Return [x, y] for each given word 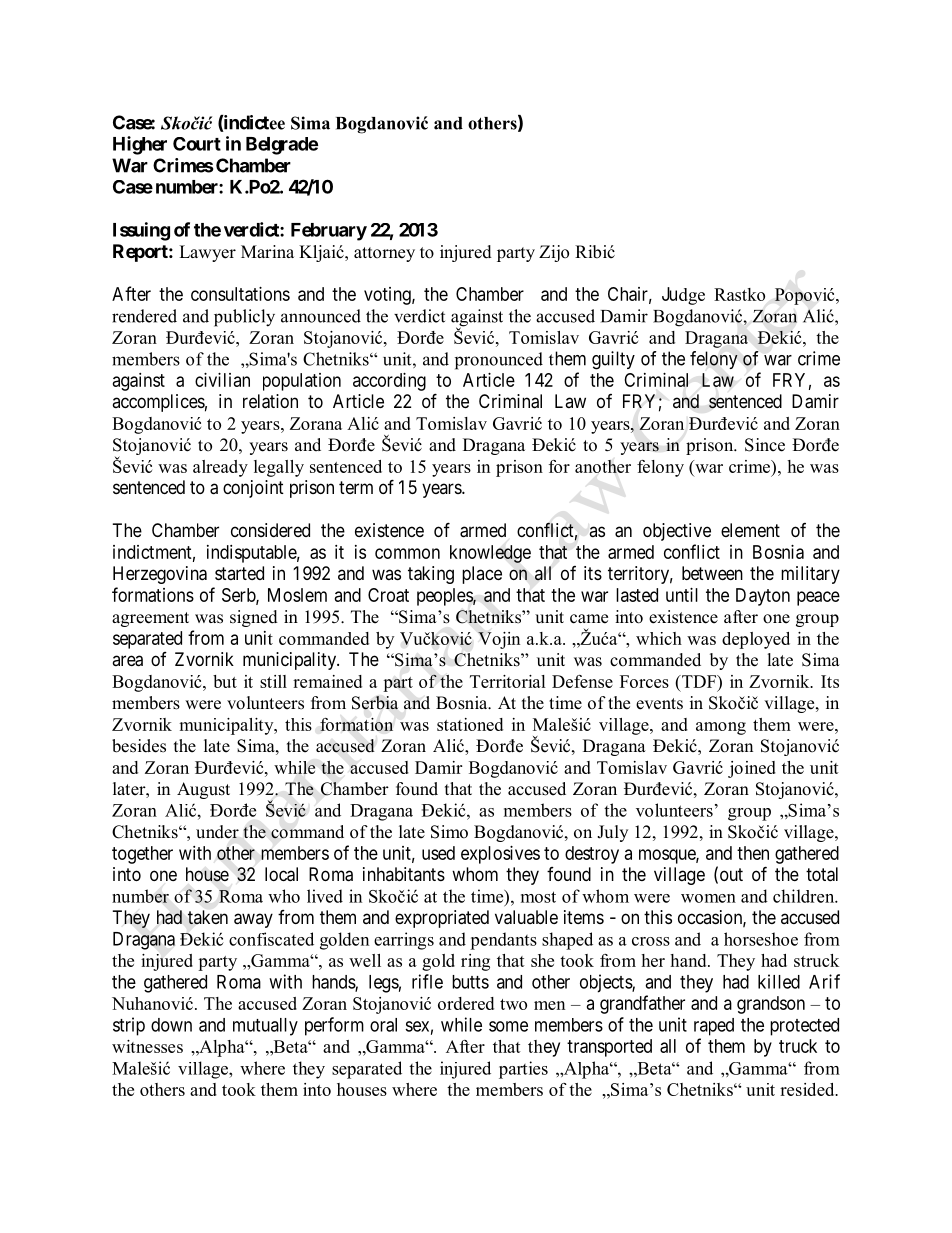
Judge [683, 296]
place [482, 575]
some [508, 1026]
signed [254, 618]
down [171, 1025]
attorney [384, 254]
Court [197, 144]
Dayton [763, 597]
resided [808, 1089]
